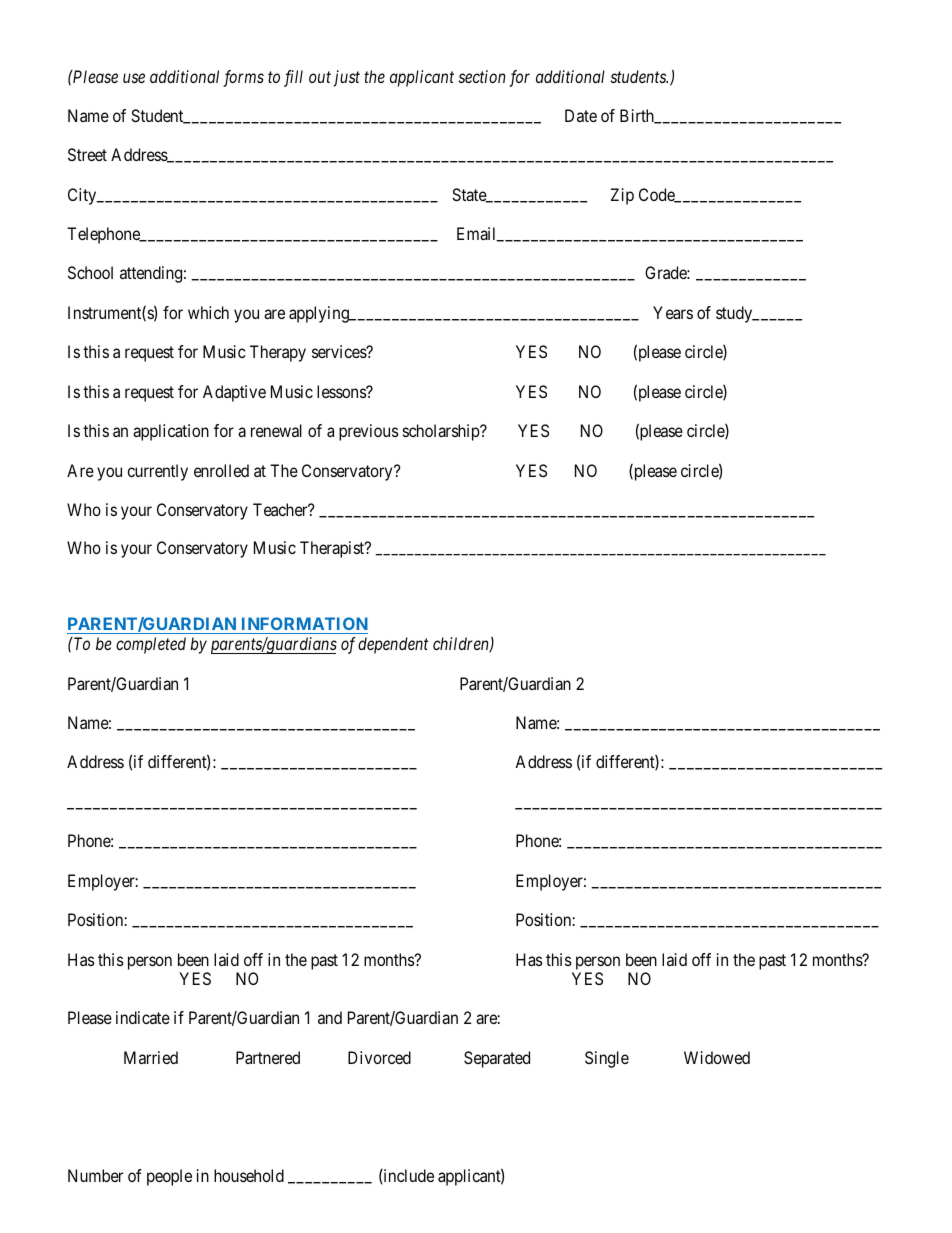 The width and height of the image is (952, 1233). What do you see at coordinates (581, 115) in the image?
I see `Date` at bounding box center [581, 115].
